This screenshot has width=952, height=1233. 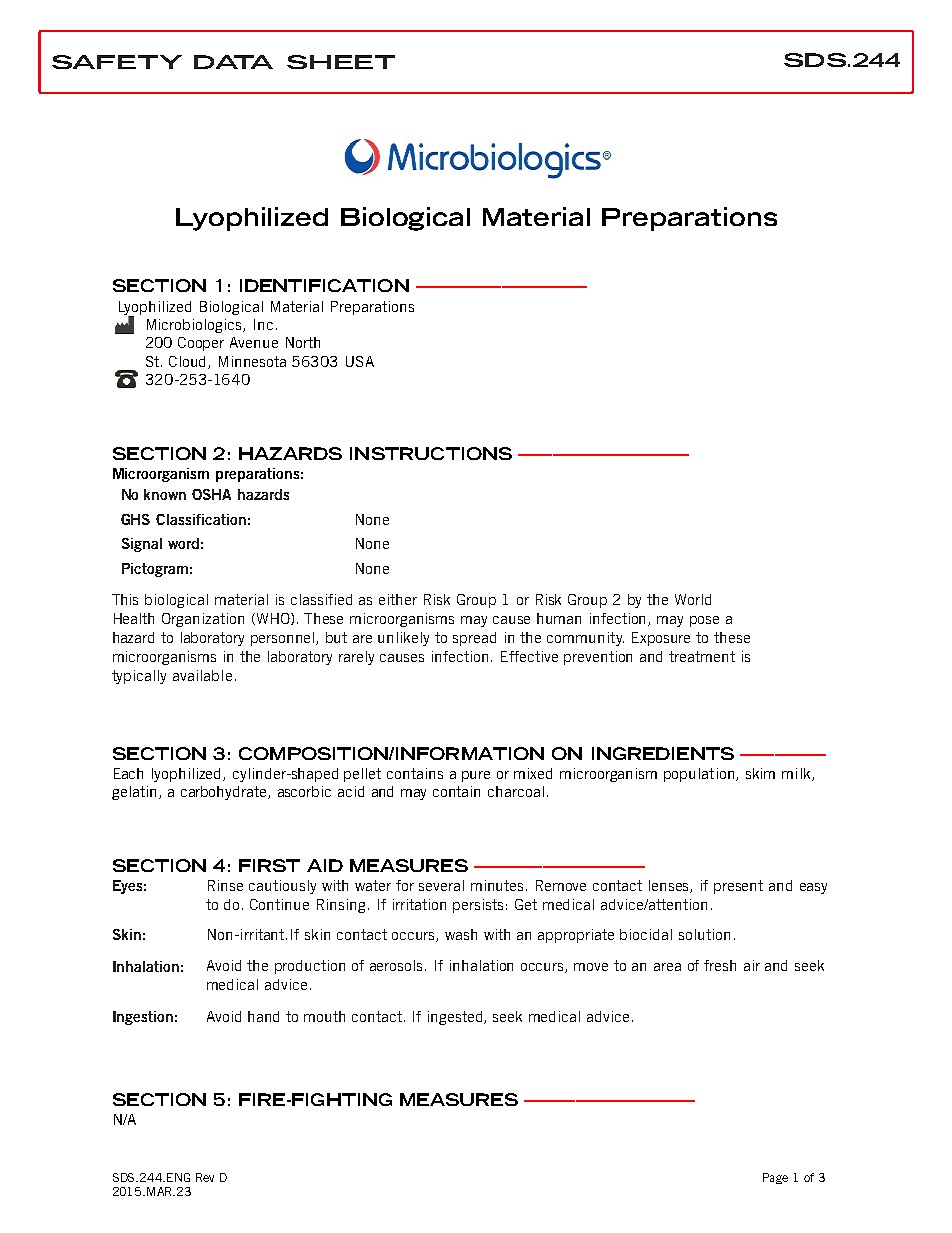 What do you see at coordinates (341, 62) in the screenshot?
I see `SHEET` at bounding box center [341, 62].
